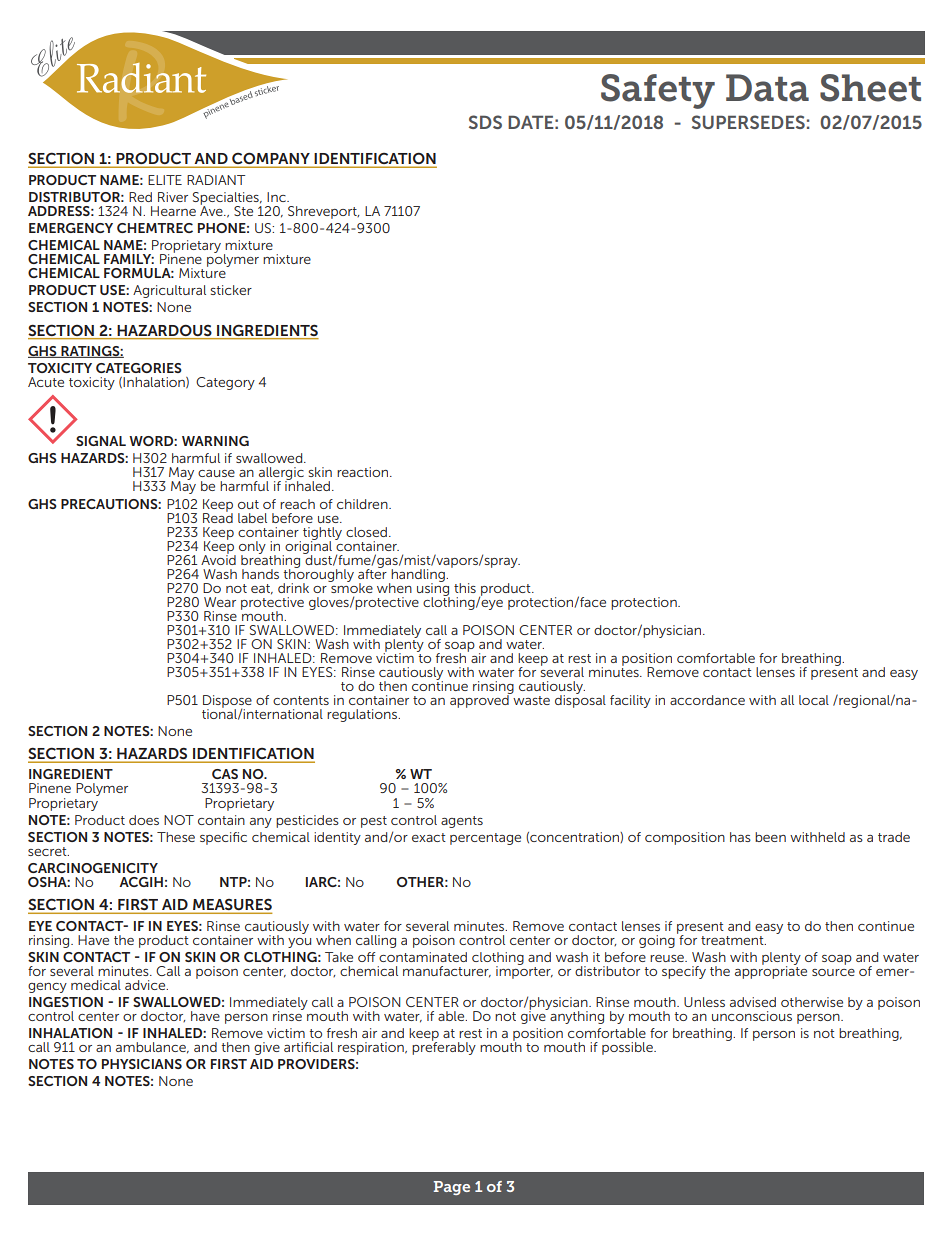  What do you see at coordinates (364, 472) in the page?
I see `reaction` at bounding box center [364, 472].
